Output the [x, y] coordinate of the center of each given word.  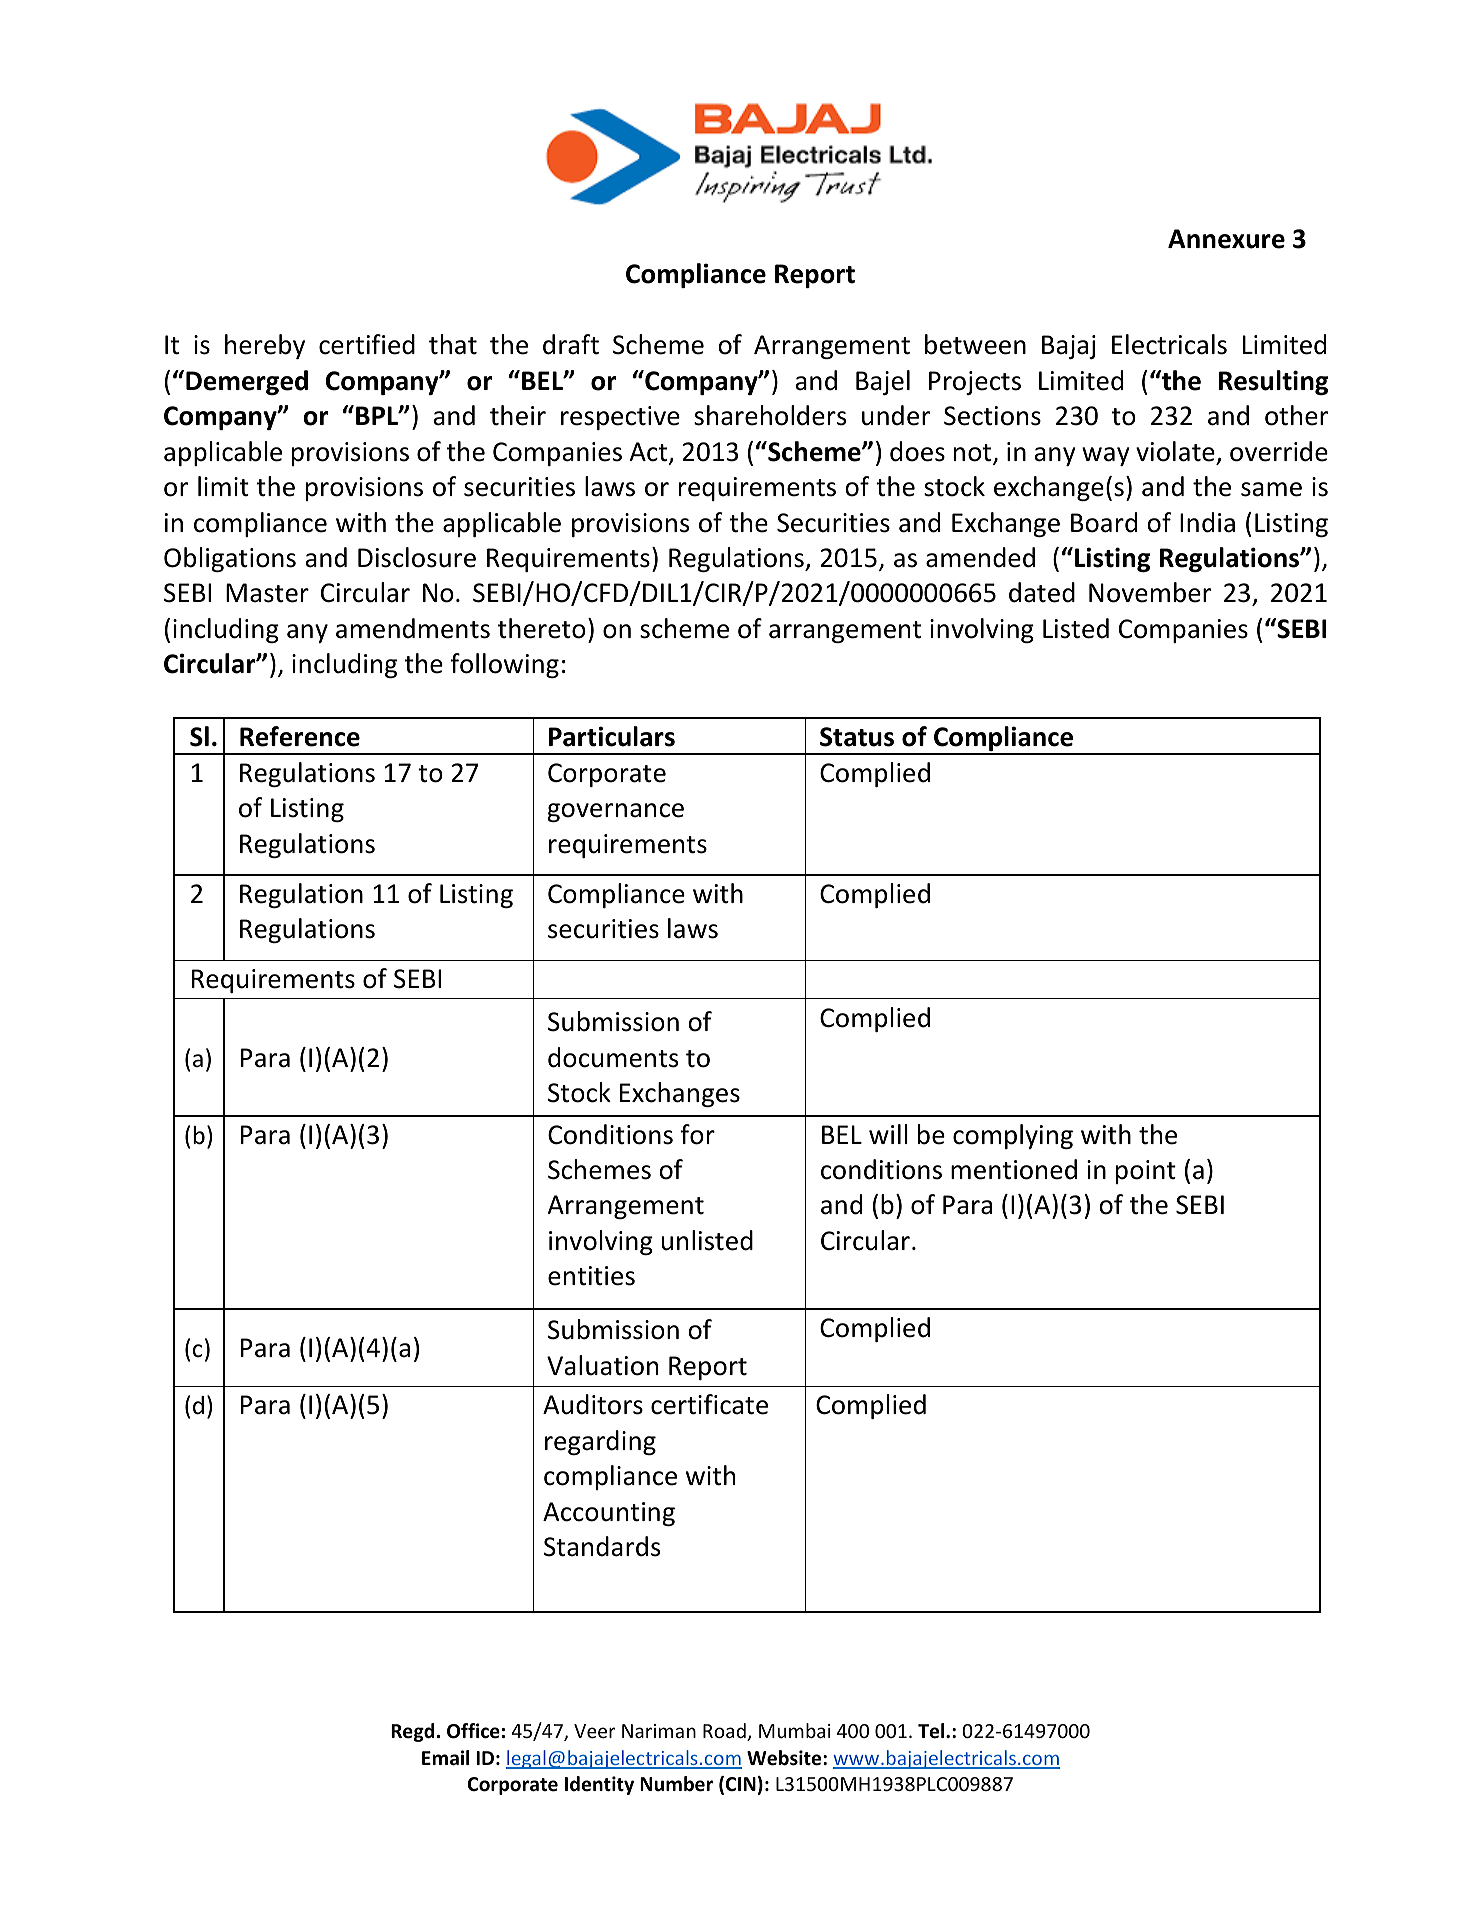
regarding [600, 1442]
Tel [932, 1731]
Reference [300, 736]
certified [367, 344]
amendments [413, 628]
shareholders [770, 415]
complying [1013, 1136]
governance [615, 812]
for [697, 1134]
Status [857, 737]
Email [445, 1758]
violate [1175, 451]
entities [591, 1276]
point [1146, 1172]
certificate [709, 1404]
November [1150, 592]
